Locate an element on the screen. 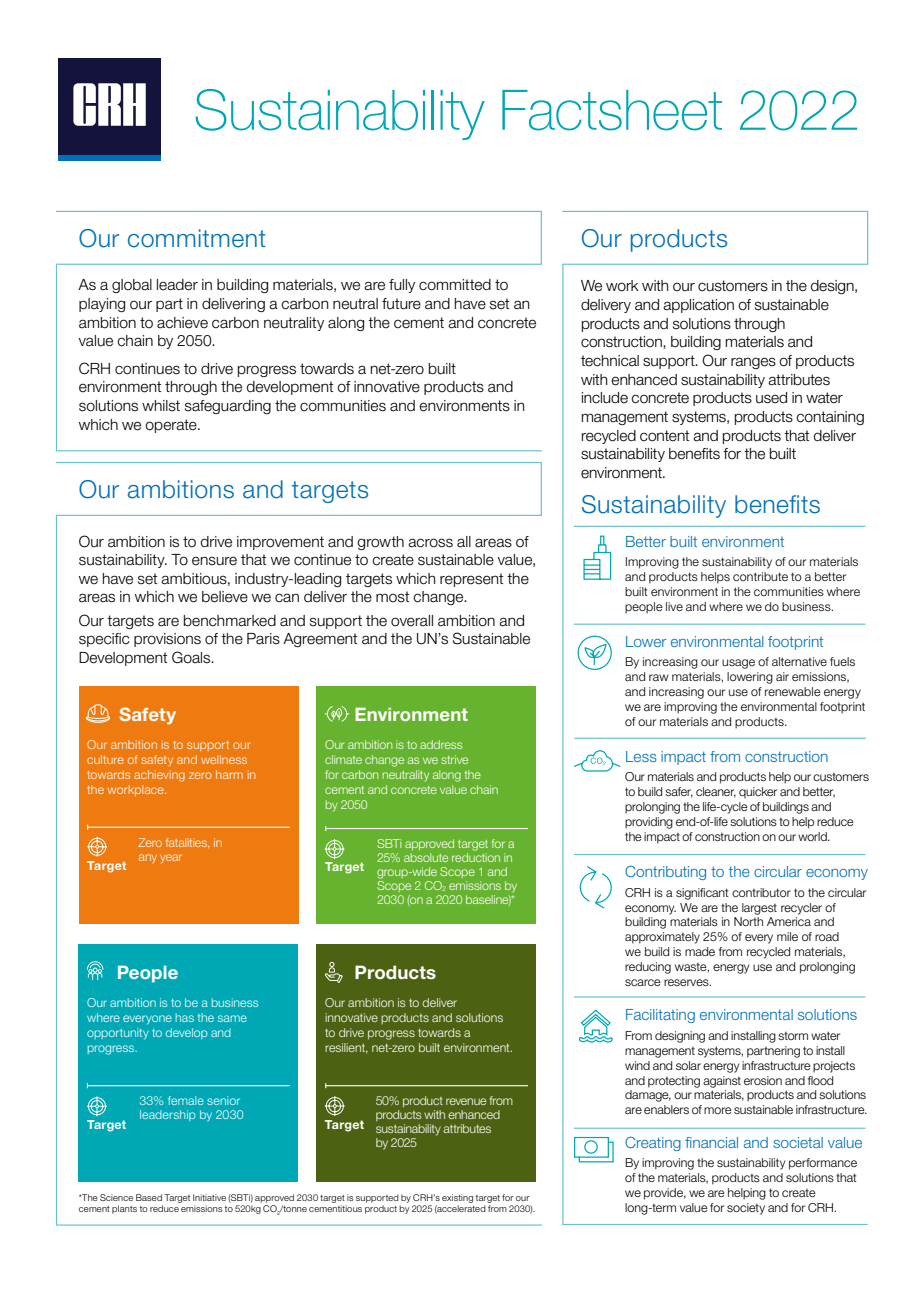 This screenshot has width=924, height=1308. wellness is located at coordinates (224, 759).
